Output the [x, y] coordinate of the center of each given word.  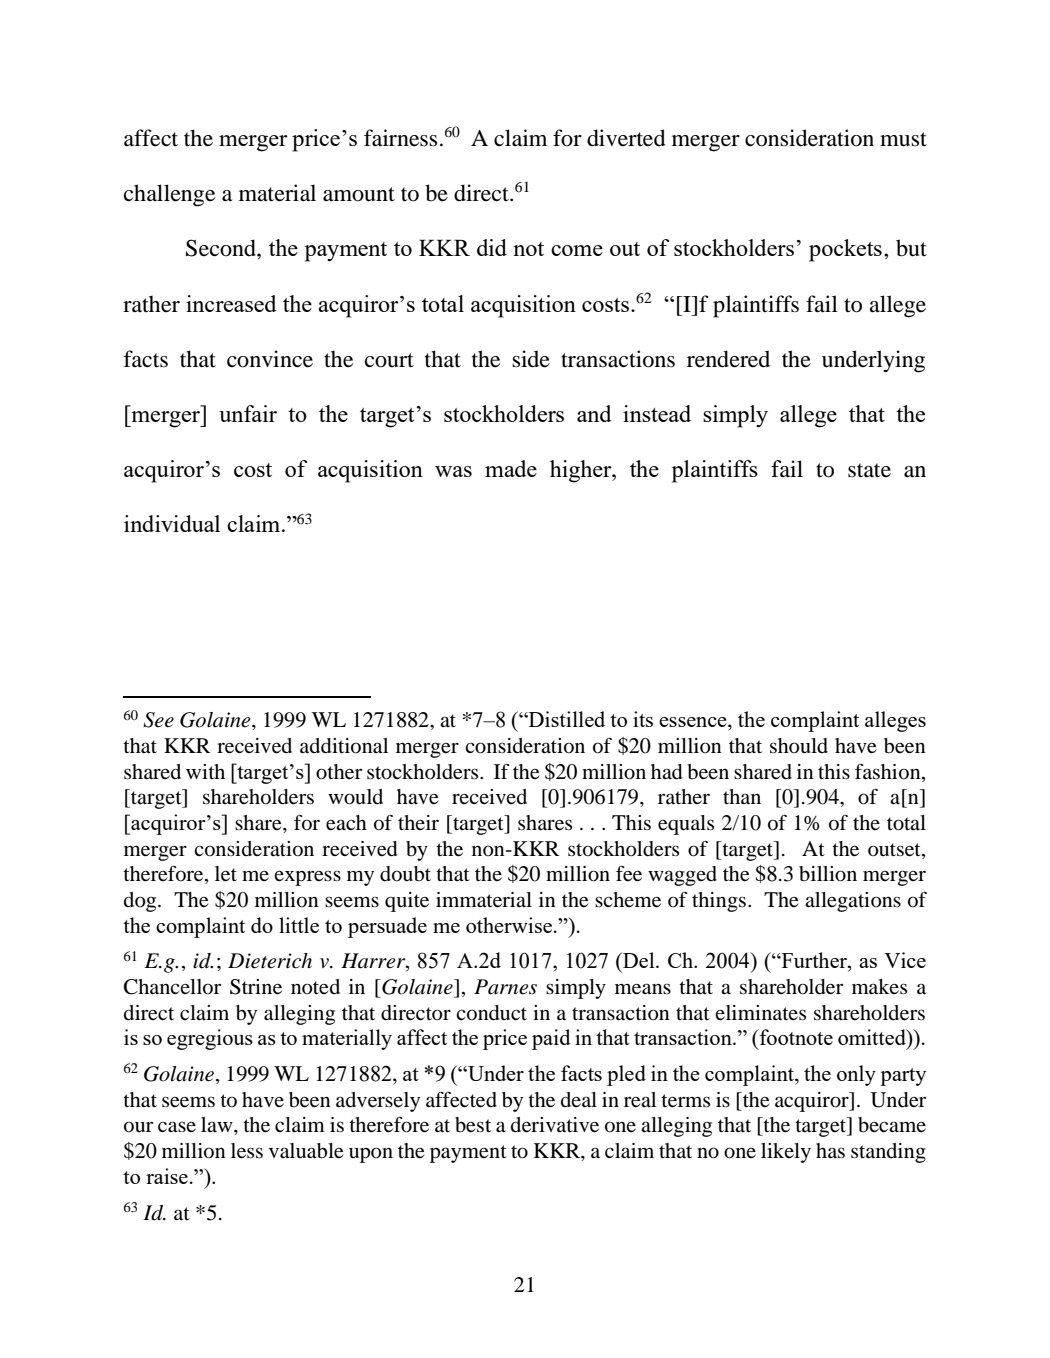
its [643, 719]
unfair [248, 413]
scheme [628, 900]
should [799, 746]
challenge [169, 195]
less [247, 1151]
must [903, 139]
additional [344, 746]
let [226, 874]
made [511, 468]
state [869, 470]
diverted [626, 138]
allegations [853, 902]
